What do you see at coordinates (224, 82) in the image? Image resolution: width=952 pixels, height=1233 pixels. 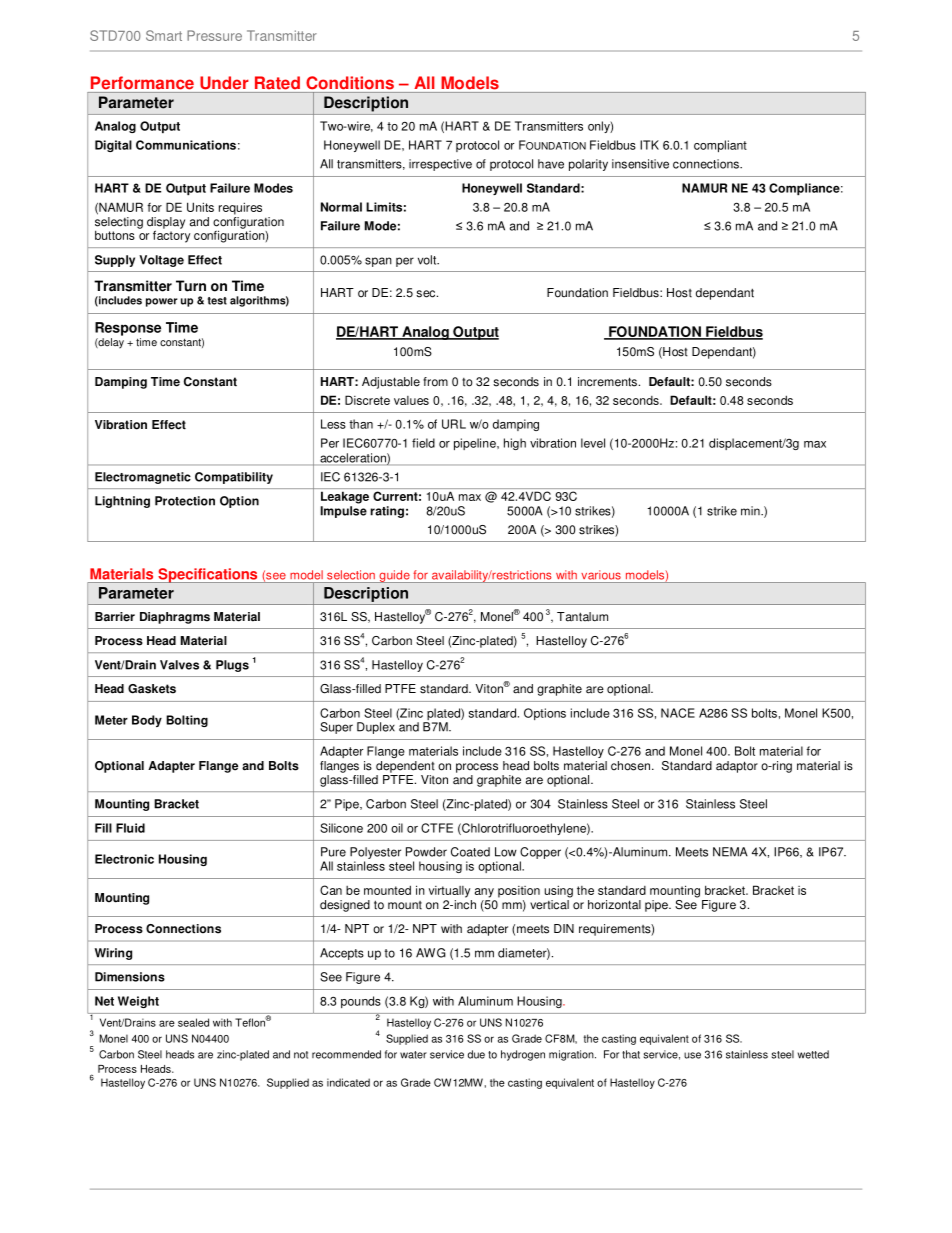 I see `Under` at bounding box center [224, 82].
